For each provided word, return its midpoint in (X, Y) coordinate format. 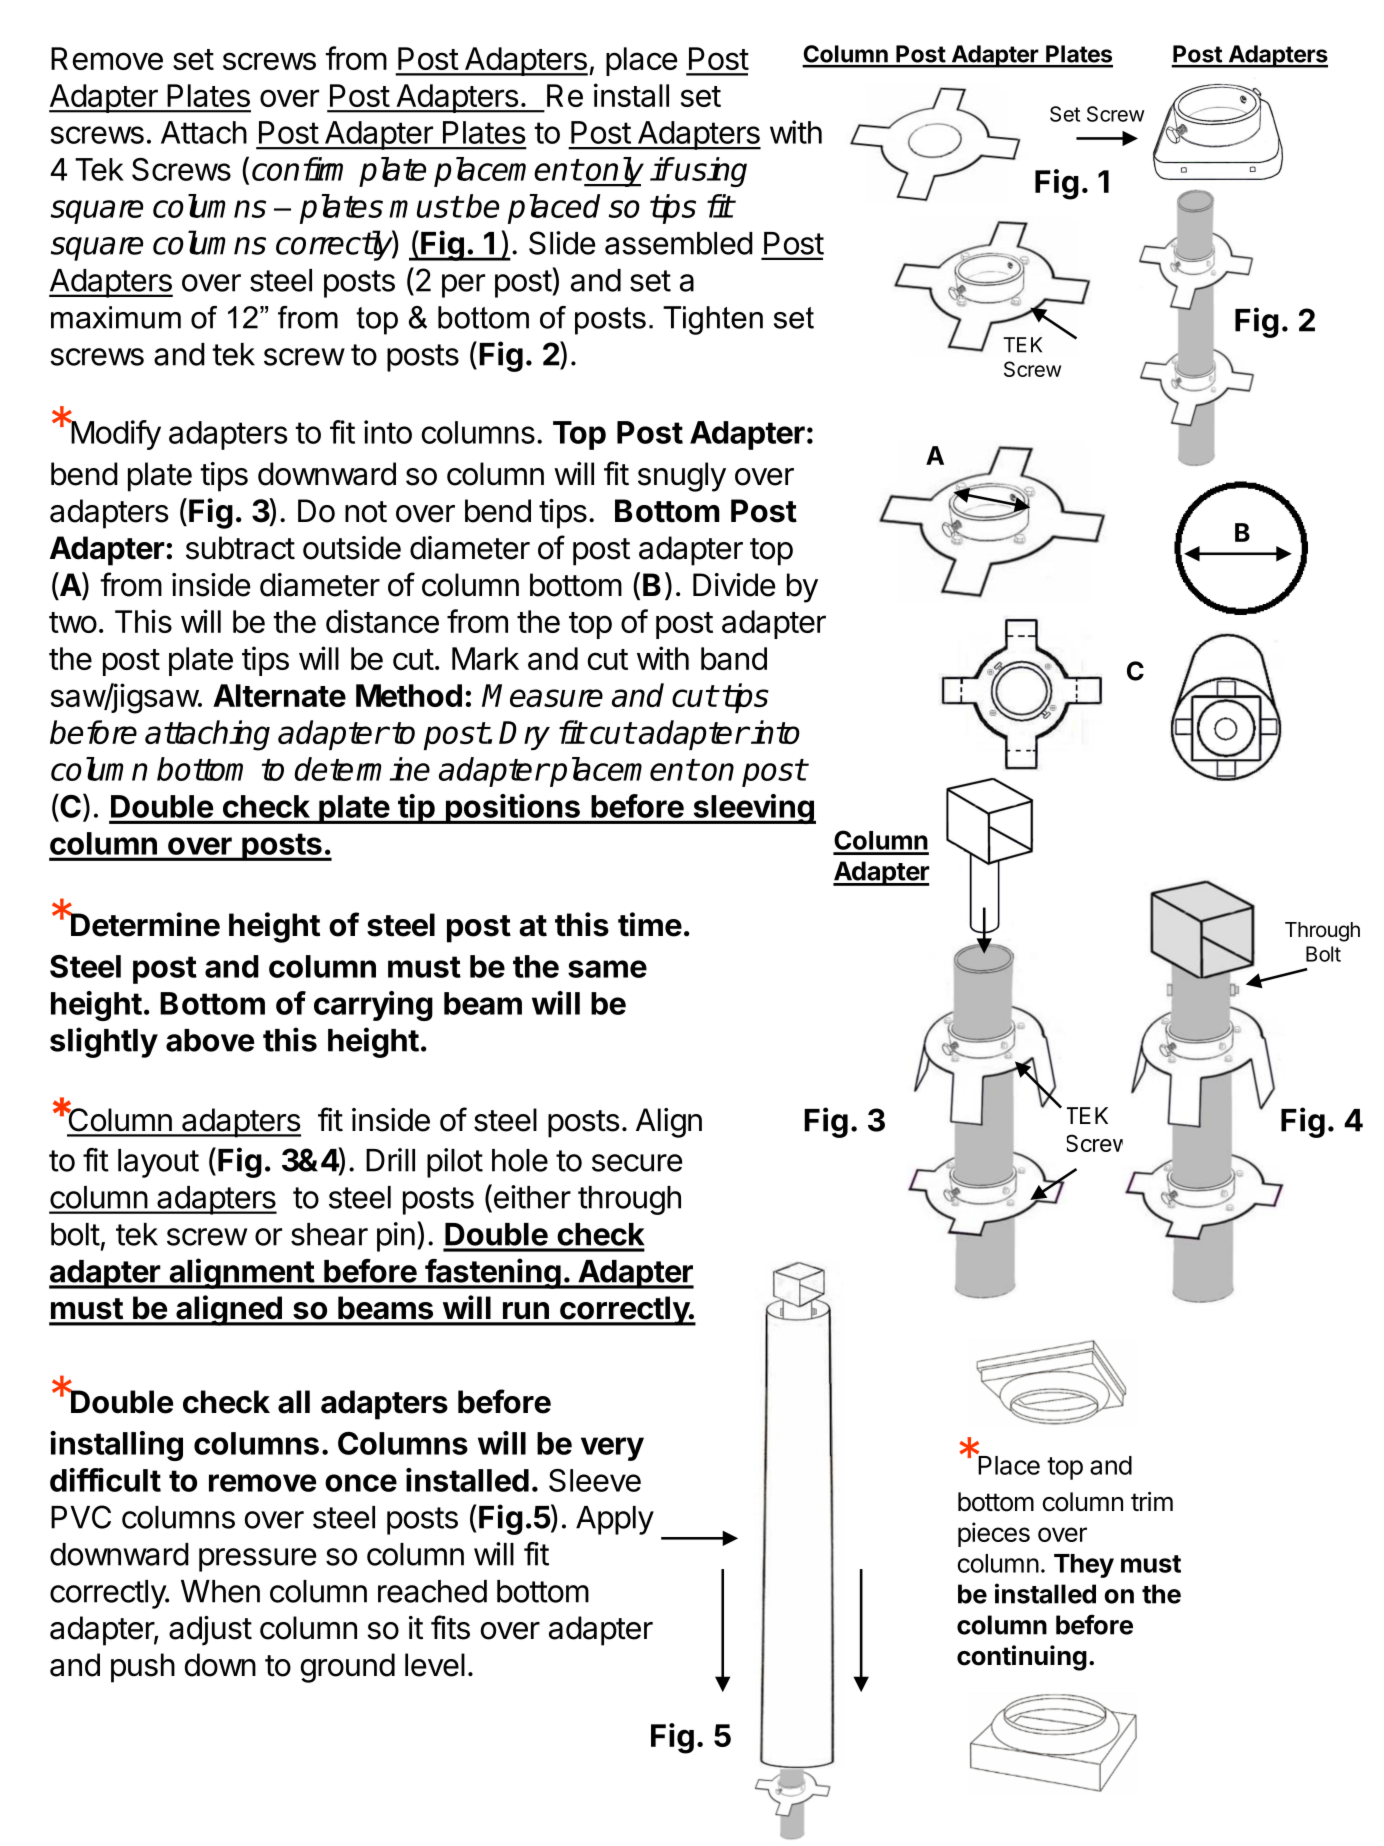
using (710, 172)
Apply (615, 1520)
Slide (562, 243)
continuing (1022, 1658)
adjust (210, 1631)
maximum (116, 317)
